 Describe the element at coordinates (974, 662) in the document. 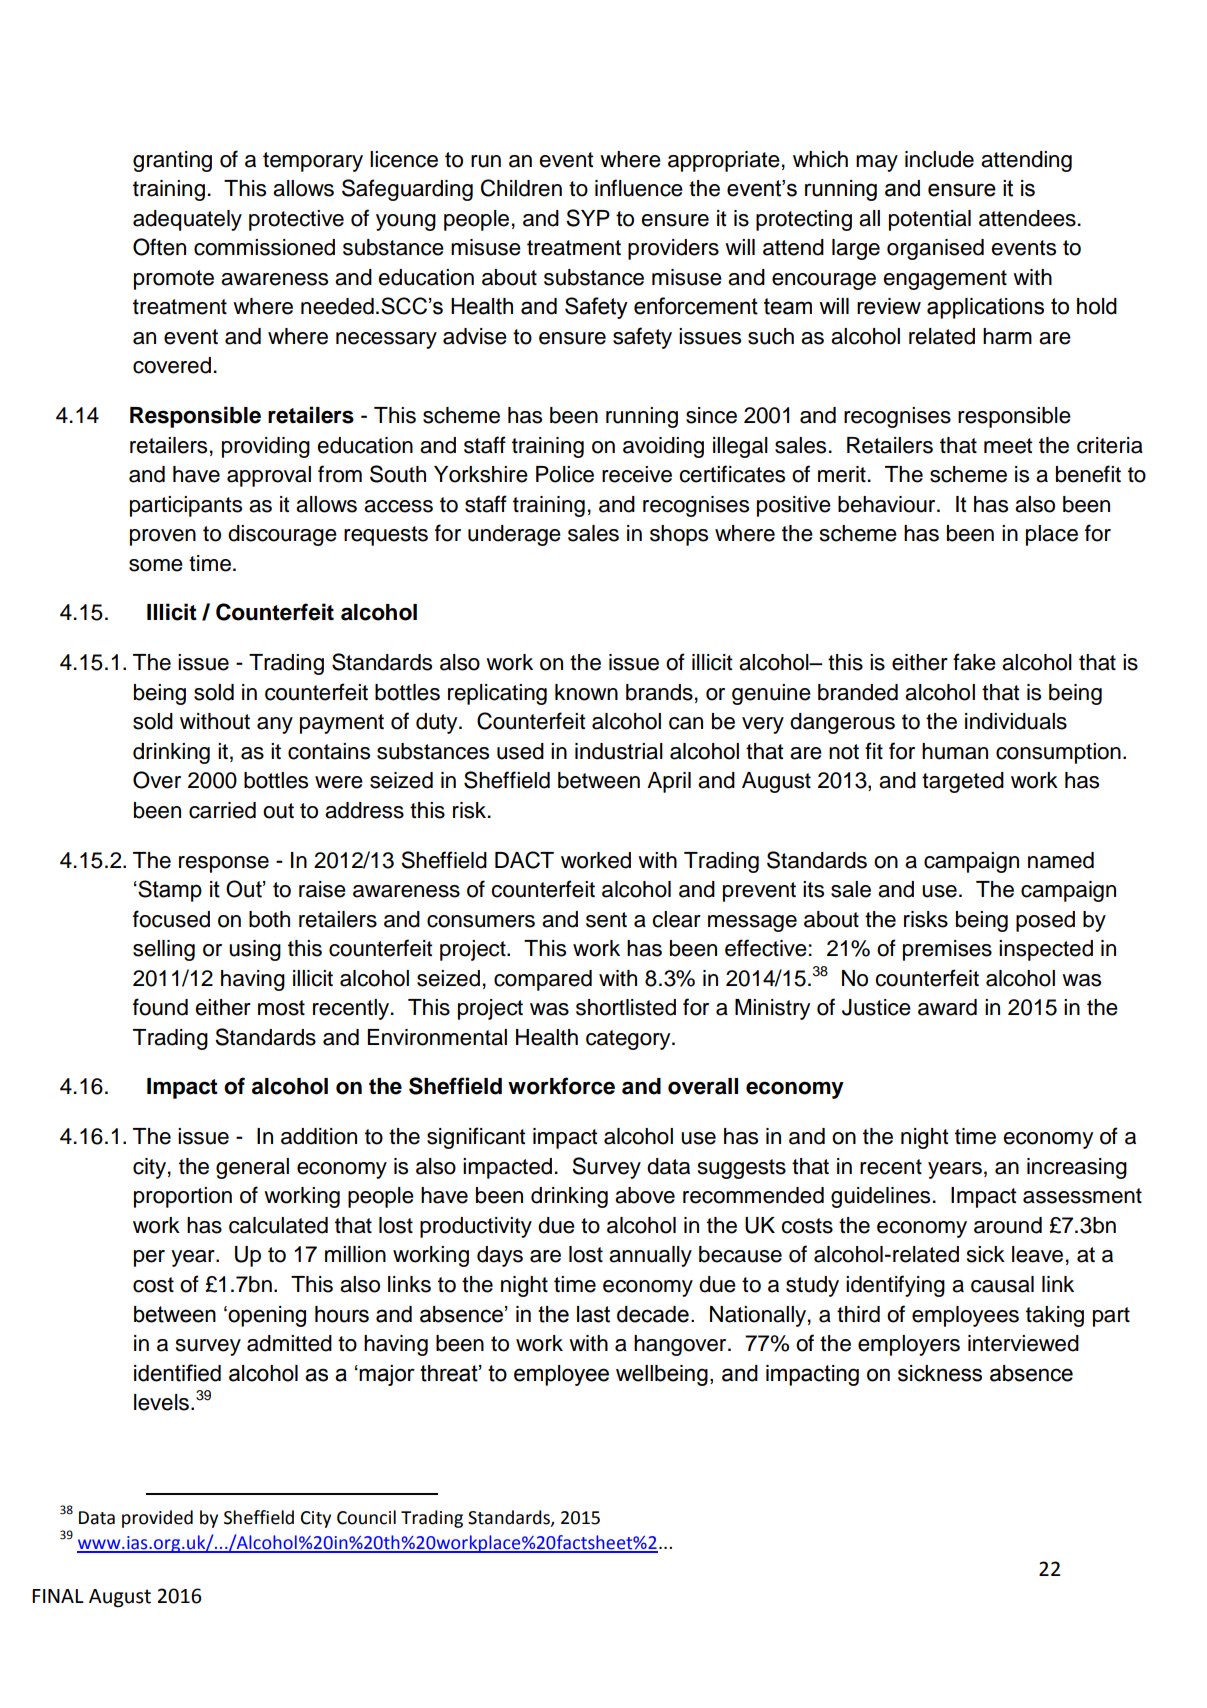

I see `fake` at that location.
